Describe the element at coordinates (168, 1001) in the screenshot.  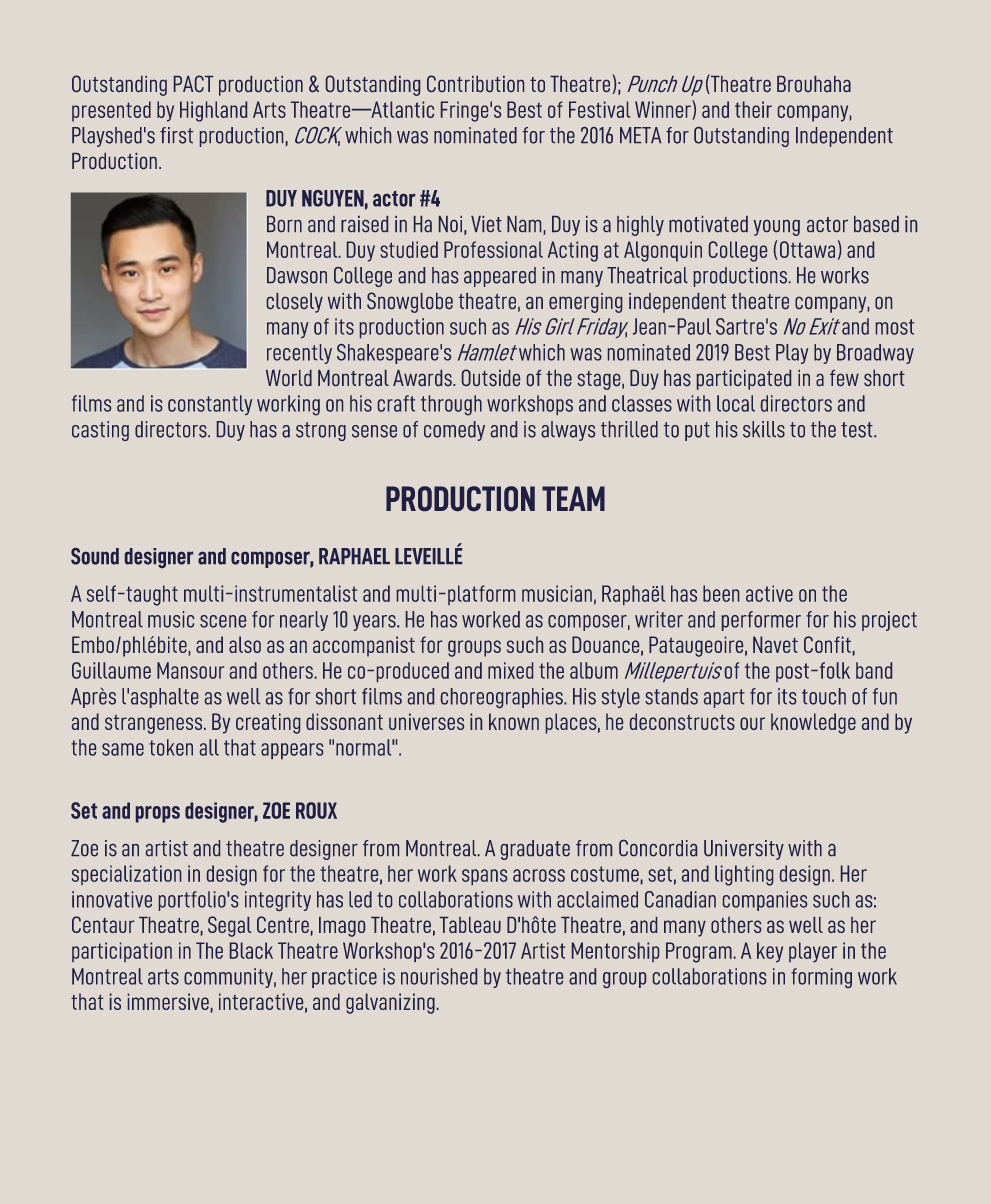
I see `immersive` at that location.
